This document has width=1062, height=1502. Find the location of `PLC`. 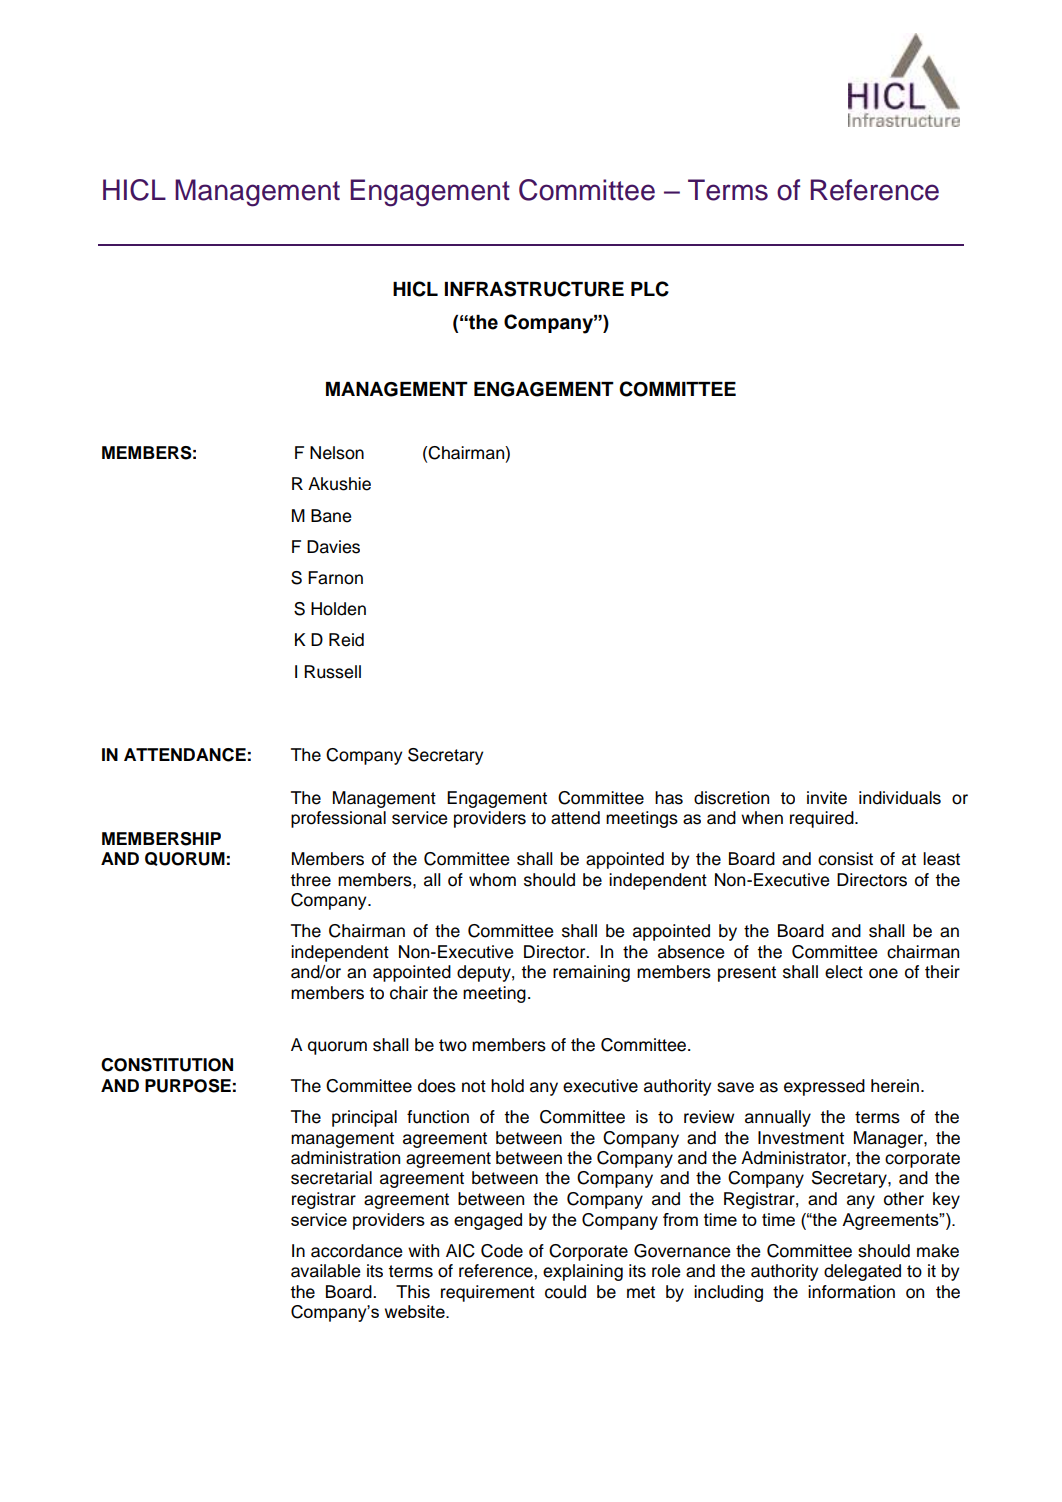

PLC is located at coordinates (650, 289).
